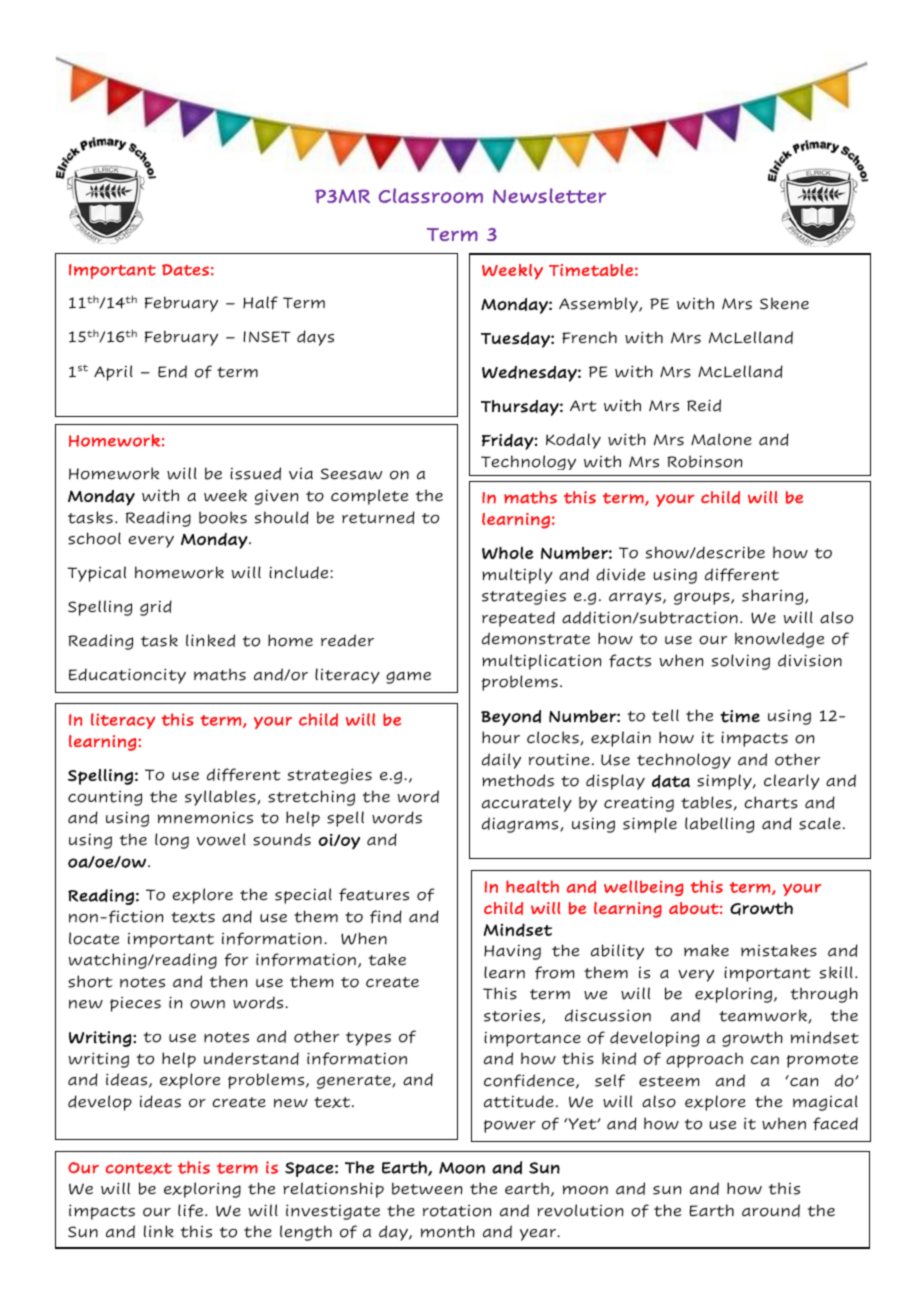 The image size is (924, 1308). What do you see at coordinates (719, 825) in the screenshot?
I see `labelling` at bounding box center [719, 825].
